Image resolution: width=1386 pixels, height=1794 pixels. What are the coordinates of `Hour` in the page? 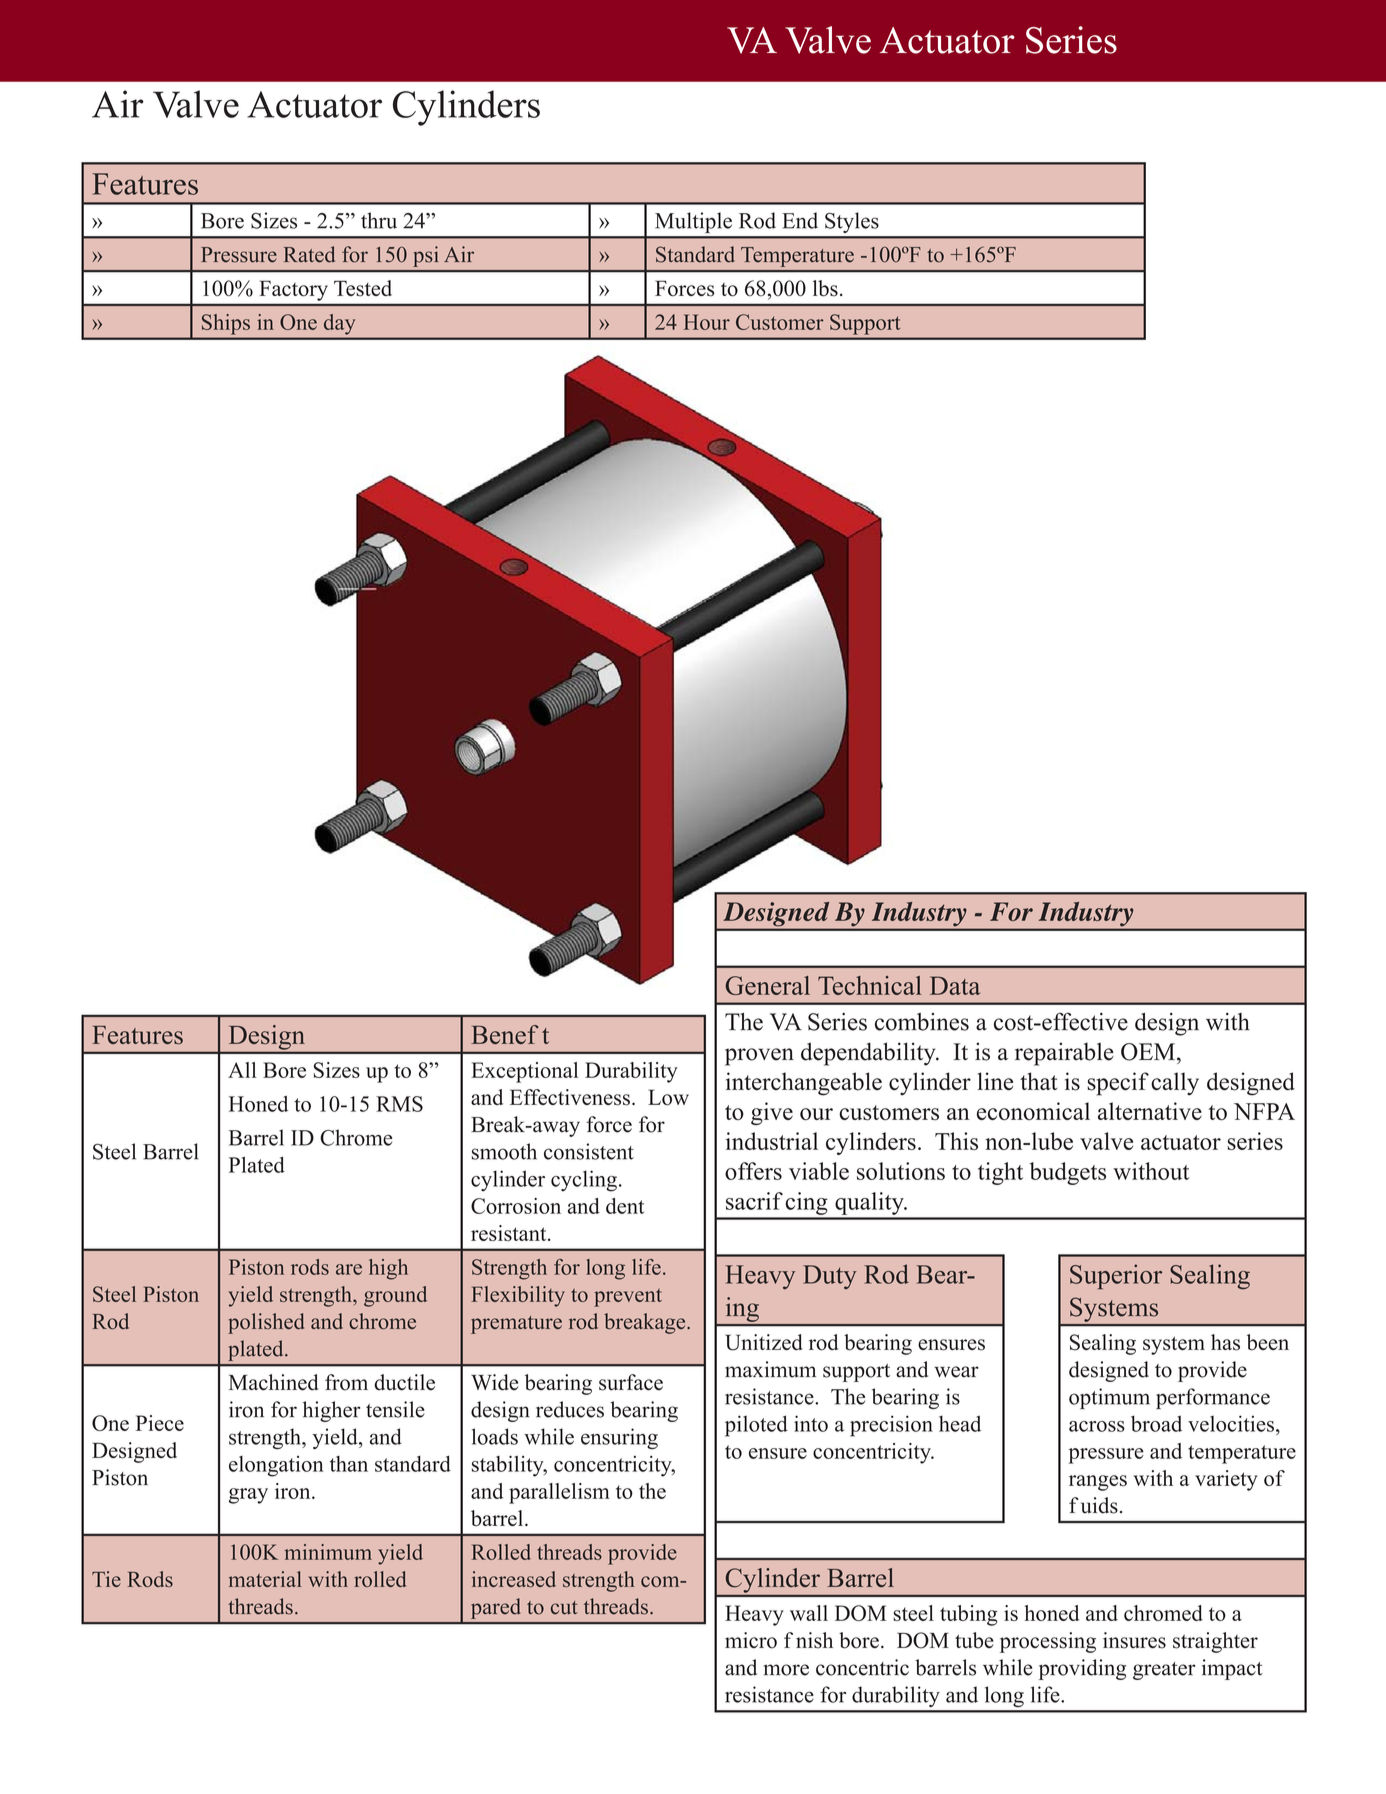 It's located at (707, 322).
